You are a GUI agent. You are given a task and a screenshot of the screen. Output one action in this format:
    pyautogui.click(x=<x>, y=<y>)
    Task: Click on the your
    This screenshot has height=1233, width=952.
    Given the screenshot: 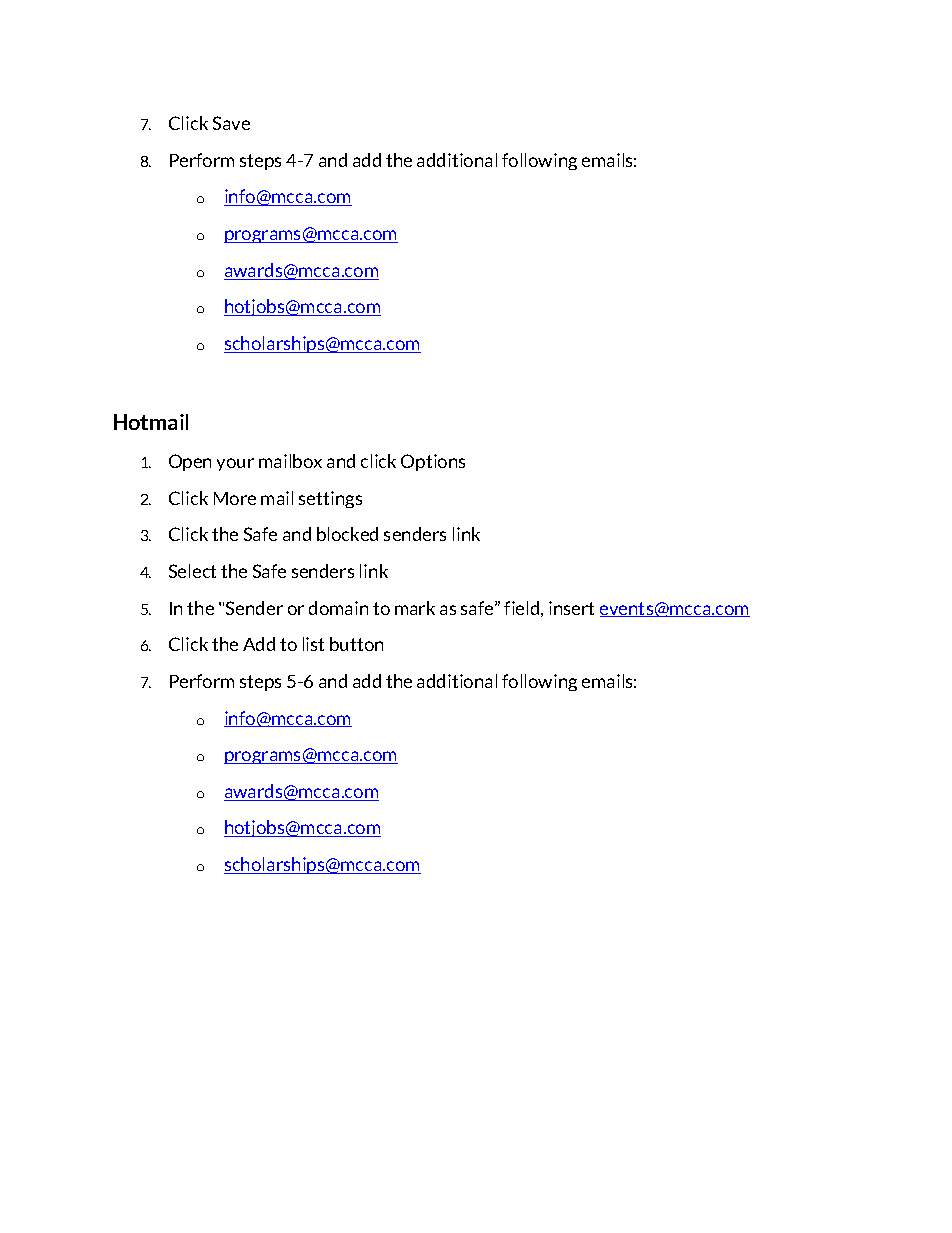 What is the action you would take?
    pyautogui.click(x=235, y=464)
